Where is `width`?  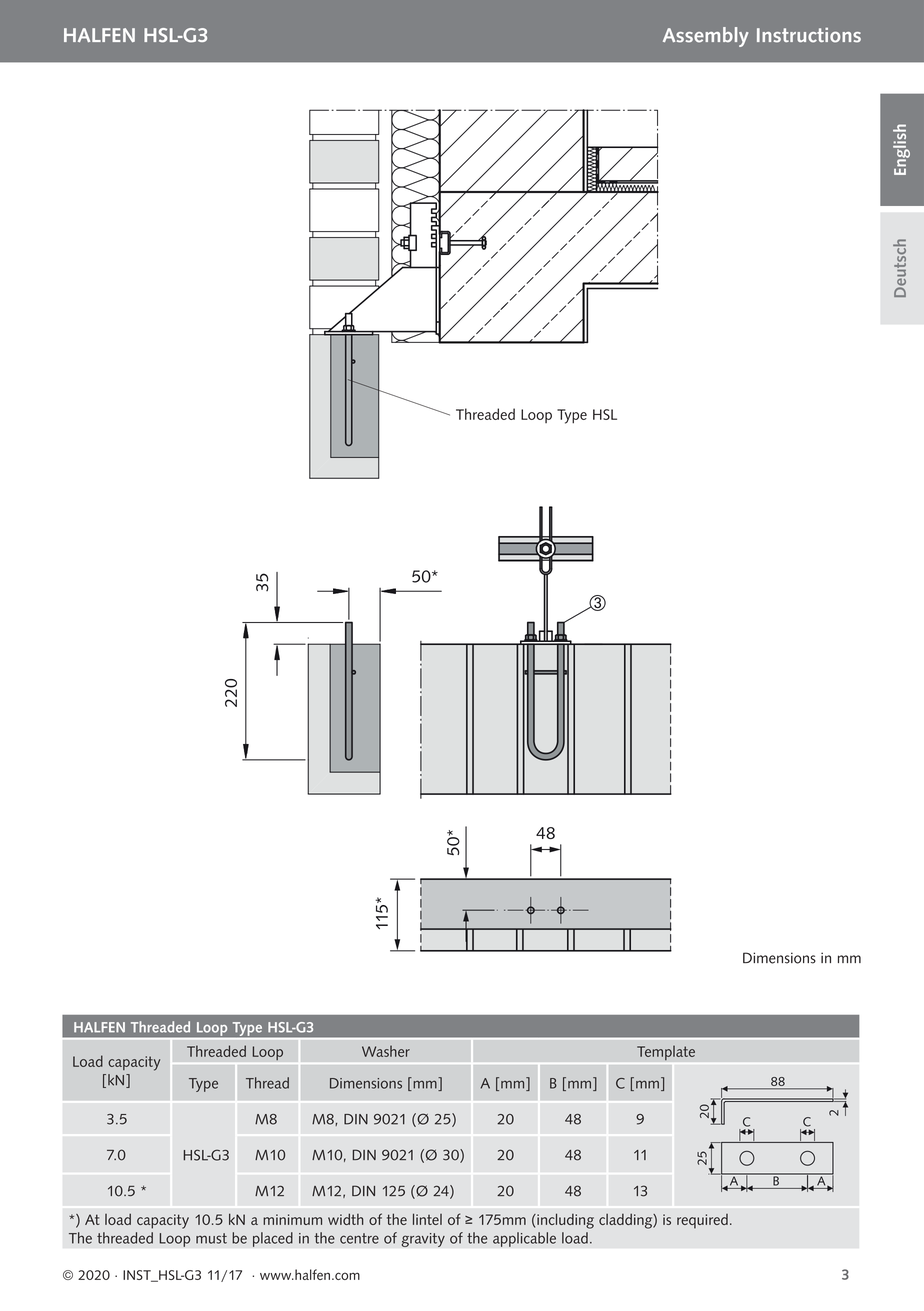
width is located at coordinates (345, 1219).
